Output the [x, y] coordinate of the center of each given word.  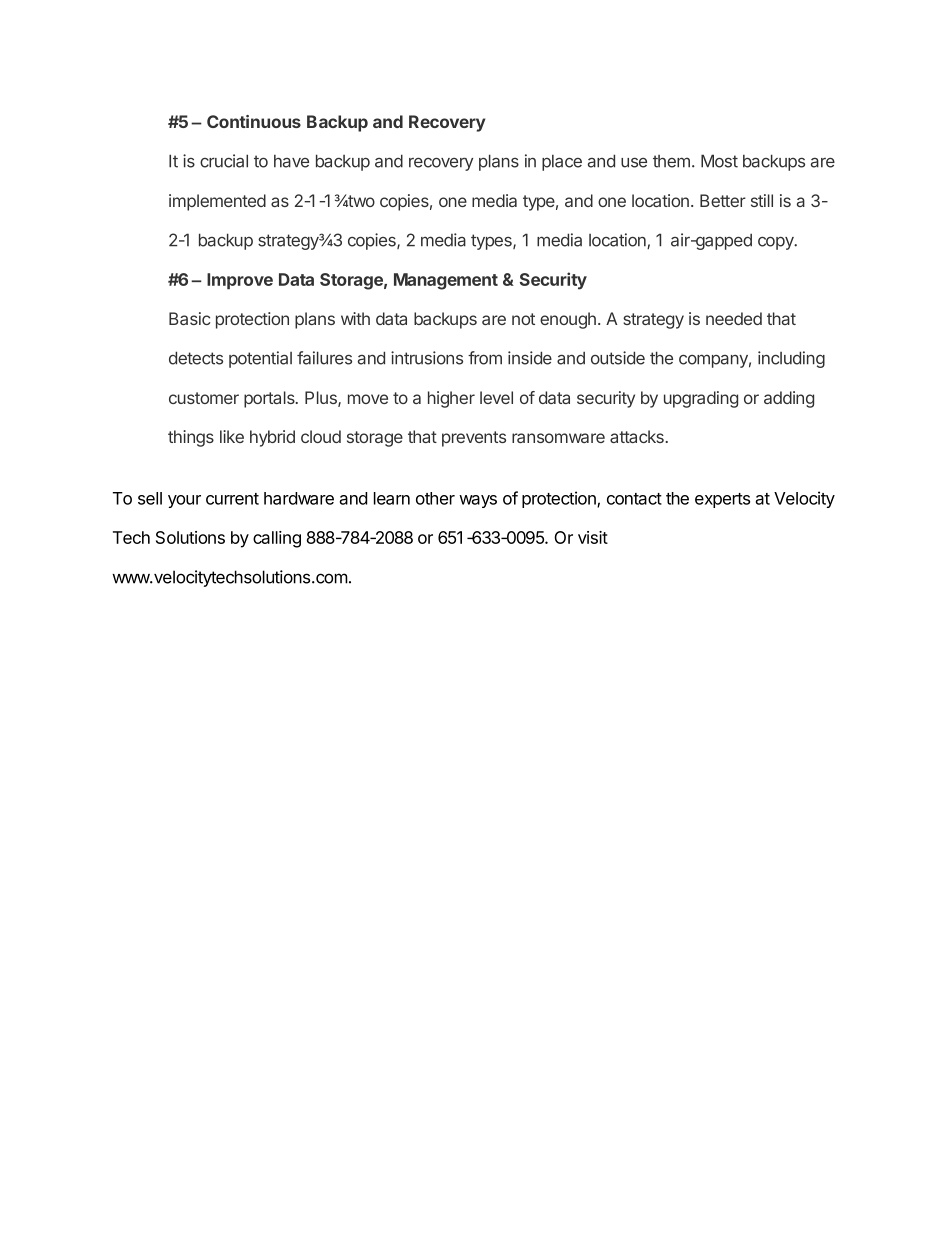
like [232, 436]
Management [446, 281]
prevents [474, 439]
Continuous [254, 121]
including [791, 359]
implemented [217, 202]
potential [260, 359]
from [485, 358]
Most [719, 161]
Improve [240, 281]
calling [277, 539]
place [562, 163]
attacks [638, 436]
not [523, 319]
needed [734, 318]
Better [723, 200]
